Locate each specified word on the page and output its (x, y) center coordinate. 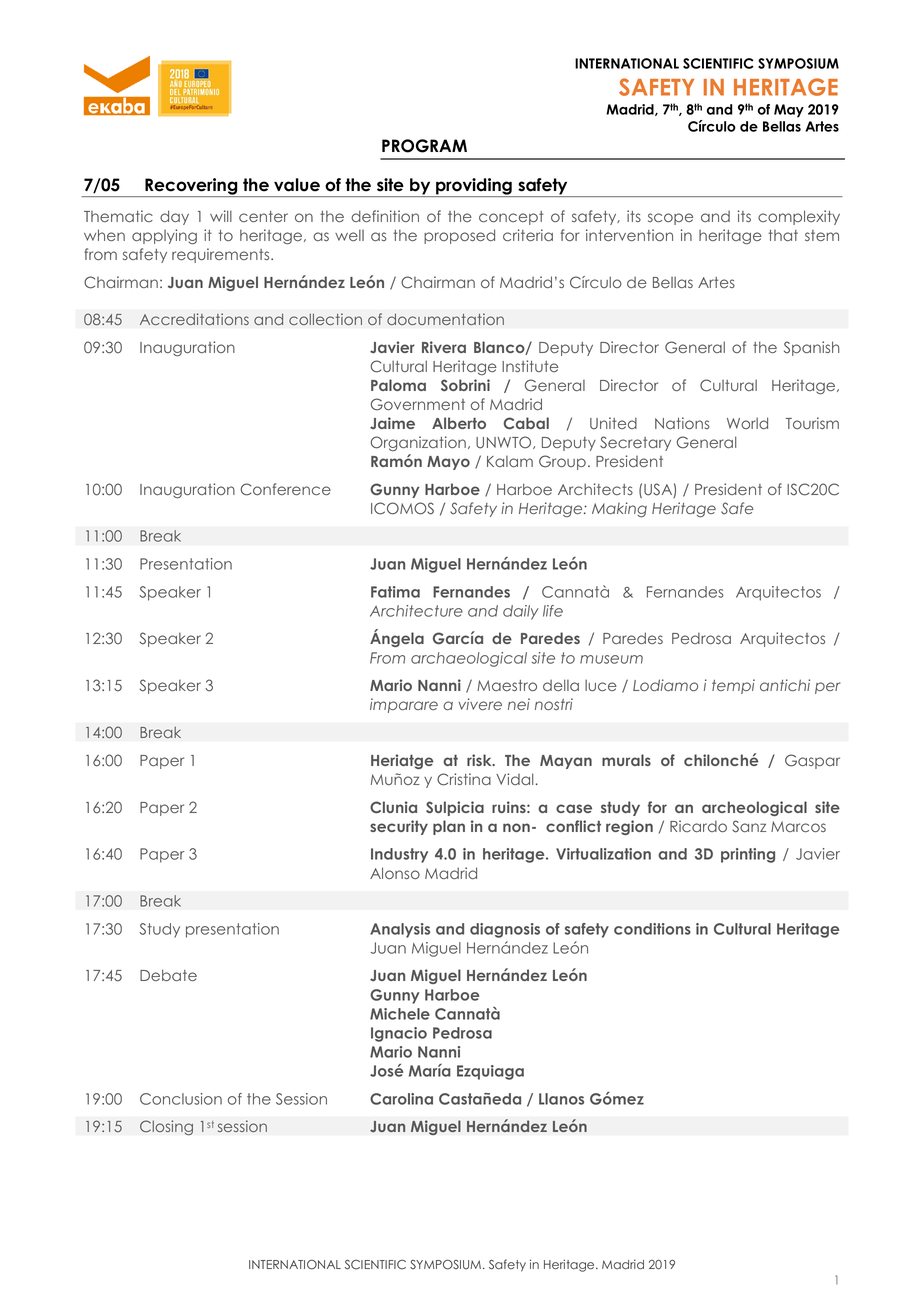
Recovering (191, 187)
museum (611, 659)
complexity (799, 217)
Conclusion (181, 1099)
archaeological (469, 659)
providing (474, 187)
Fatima (395, 592)
